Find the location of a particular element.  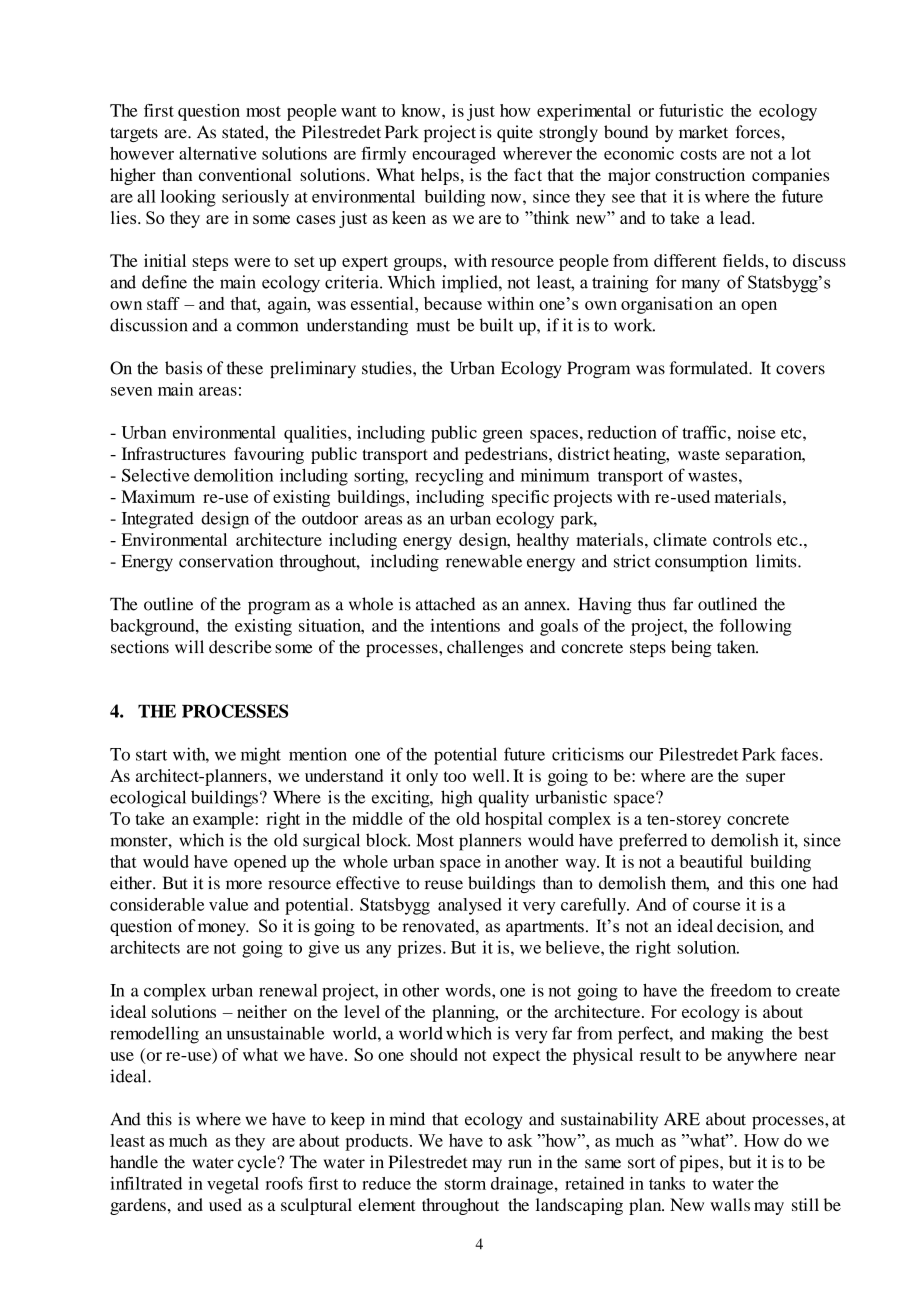

value is located at coordinates (228, 904).
